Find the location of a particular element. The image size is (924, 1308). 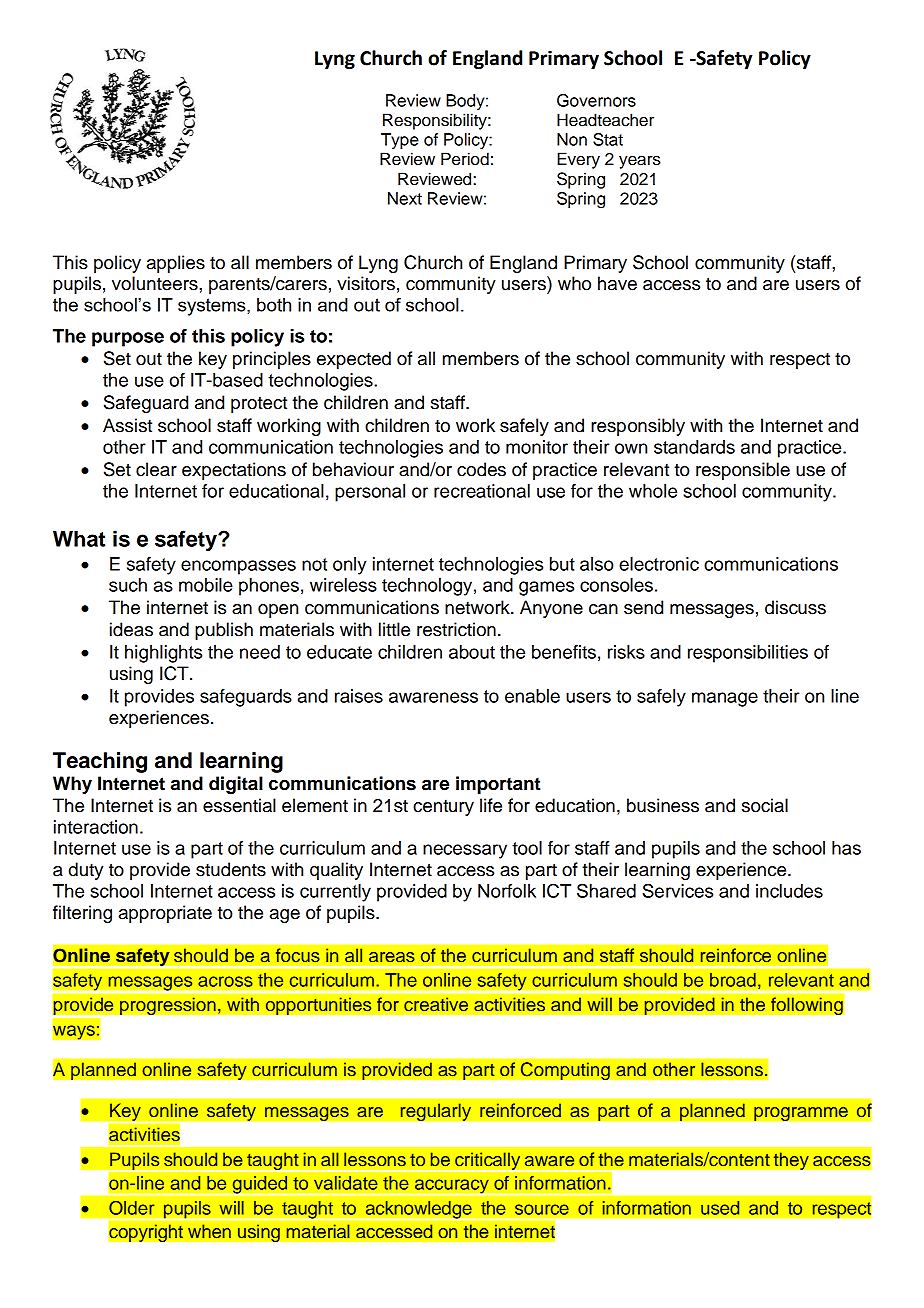

years is located at coordinates (640, 162).
